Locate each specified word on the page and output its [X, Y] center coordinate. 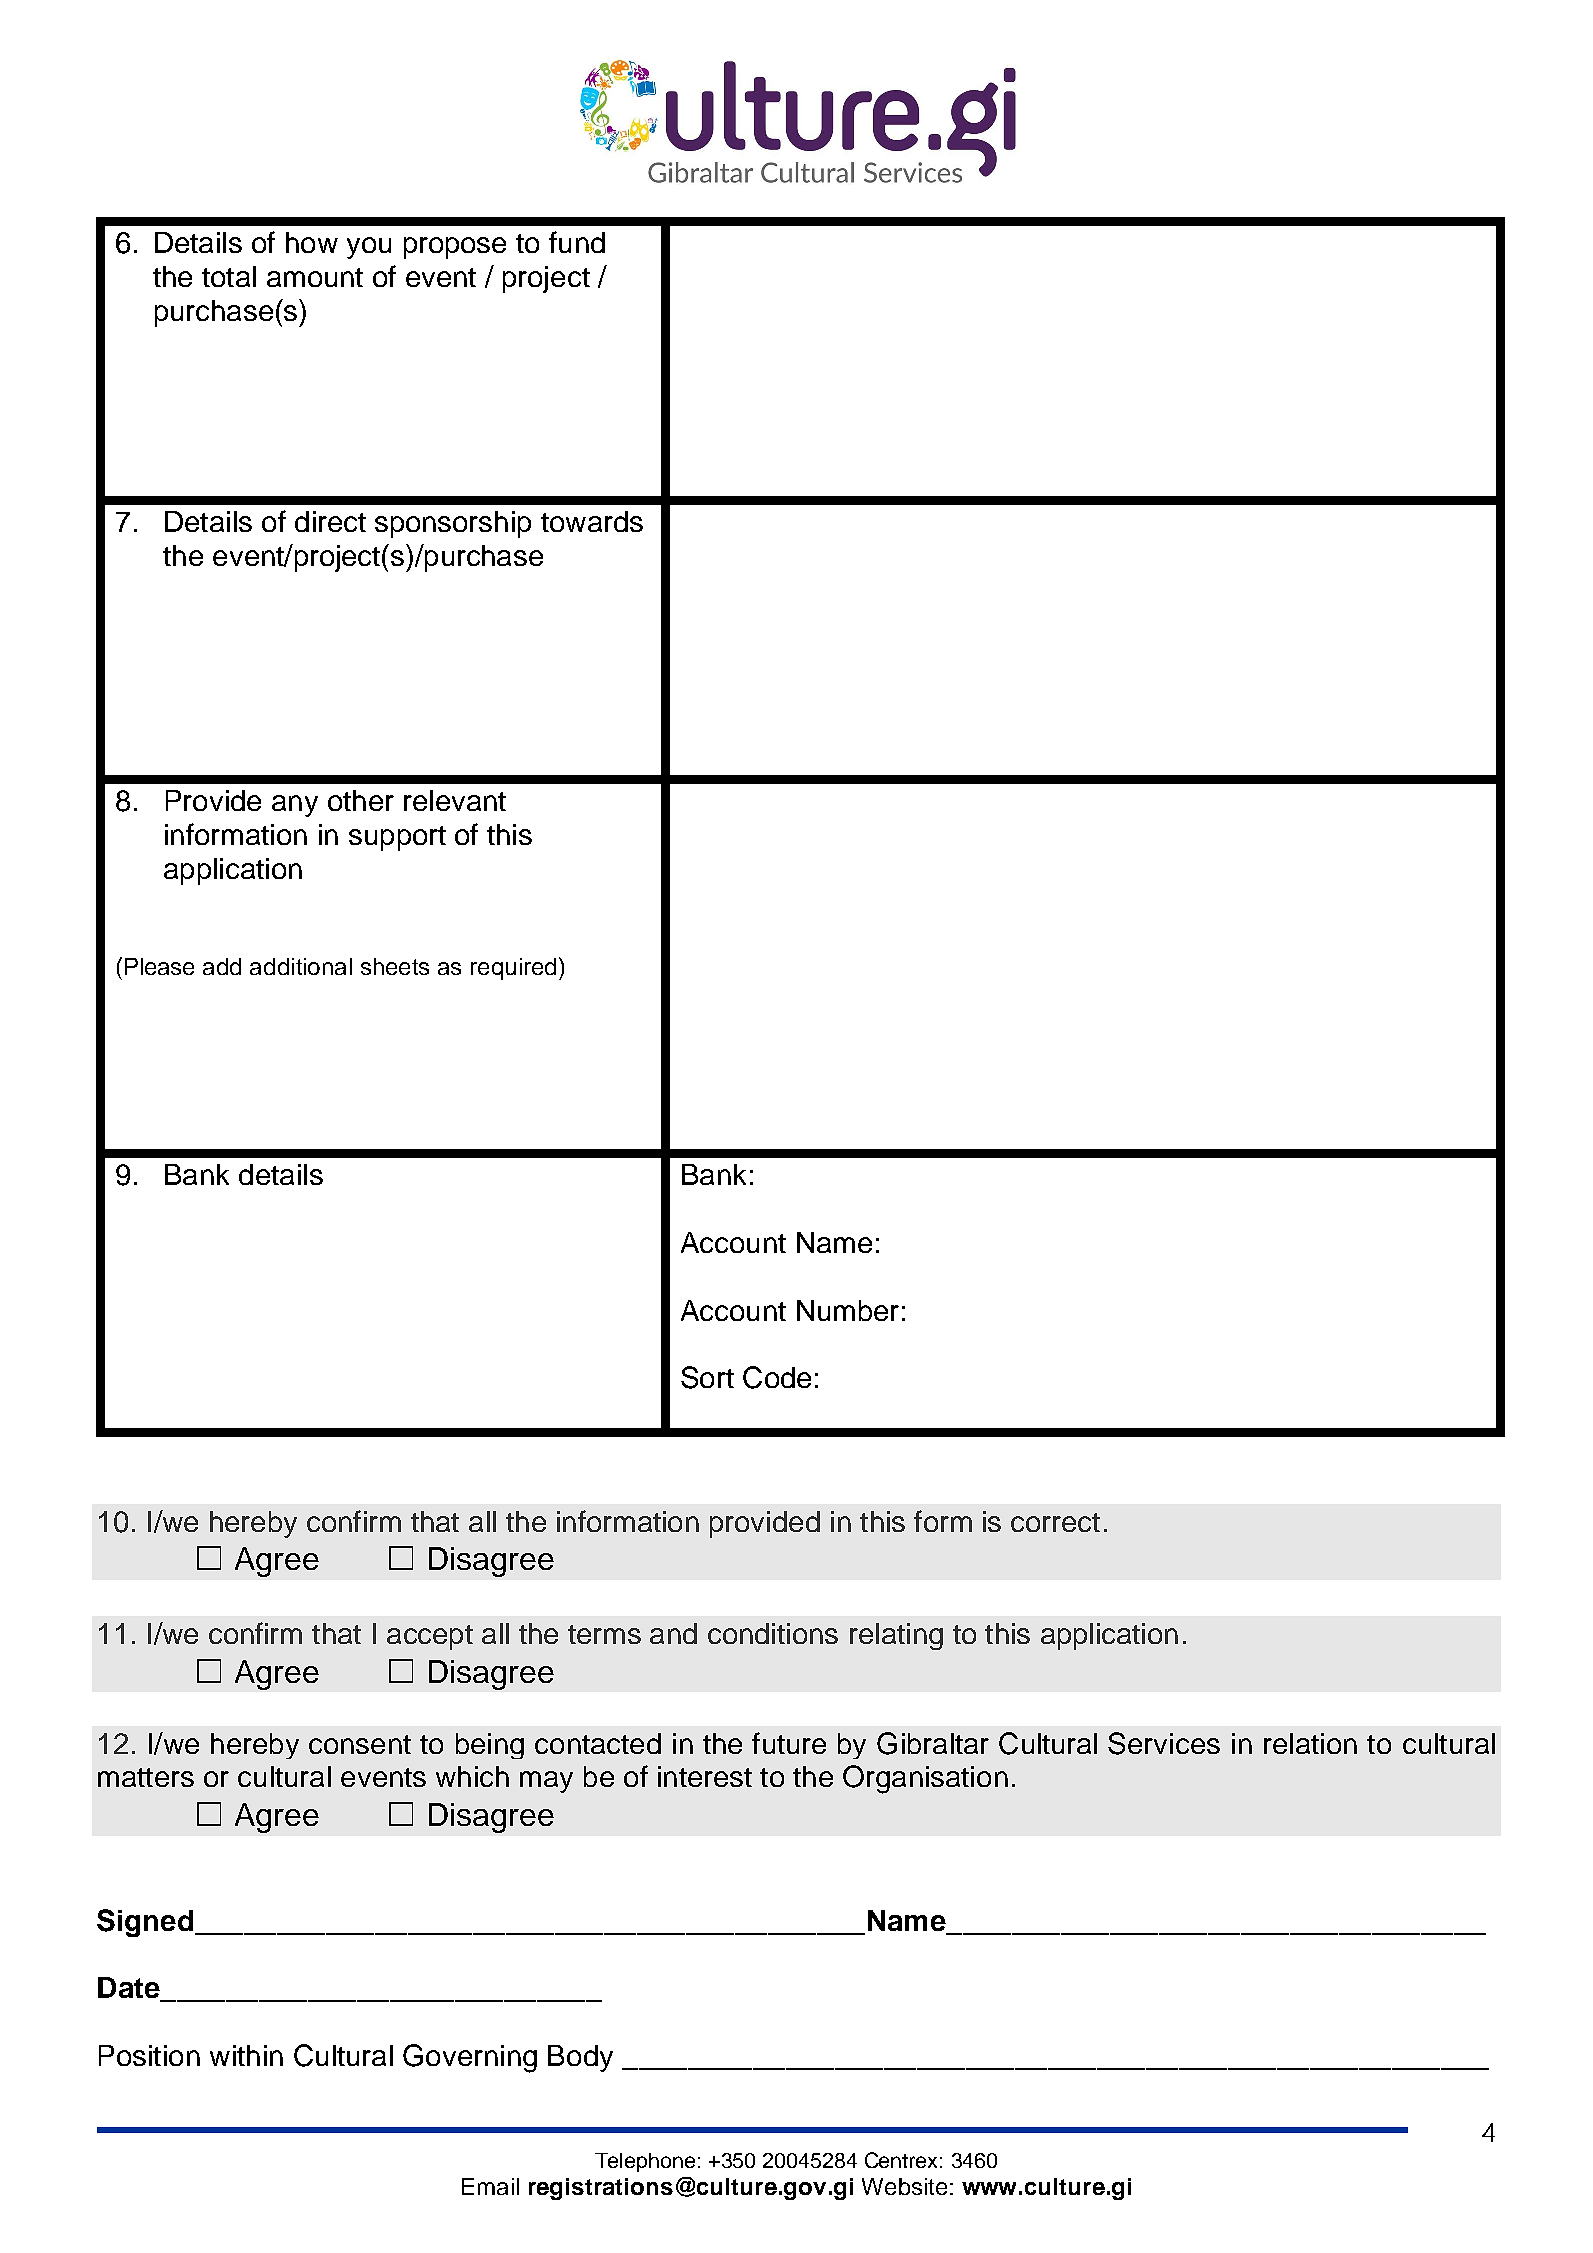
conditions [773, 1633]
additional [301, 966]
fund [577, 242]
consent [360, 1744]
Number [848, 1310]
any [295, 806]
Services [1164, 1743]
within [246, 2055]
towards [592, 521]
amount [315, 277]
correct [1055, 1522]
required [513, 969]
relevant [455, 800]
